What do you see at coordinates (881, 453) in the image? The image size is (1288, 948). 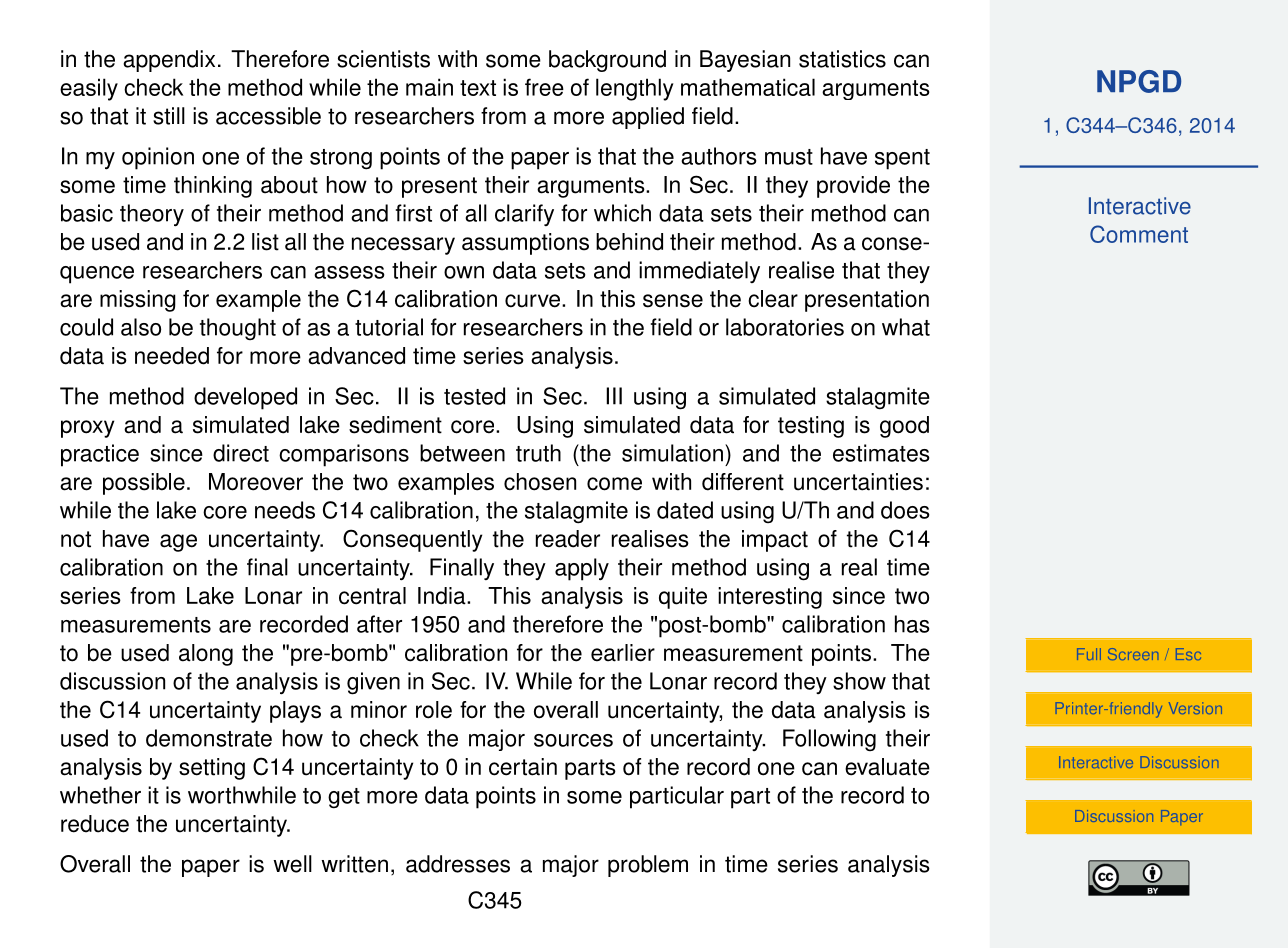 I see `estimates` at bounding box center [881, 453].
